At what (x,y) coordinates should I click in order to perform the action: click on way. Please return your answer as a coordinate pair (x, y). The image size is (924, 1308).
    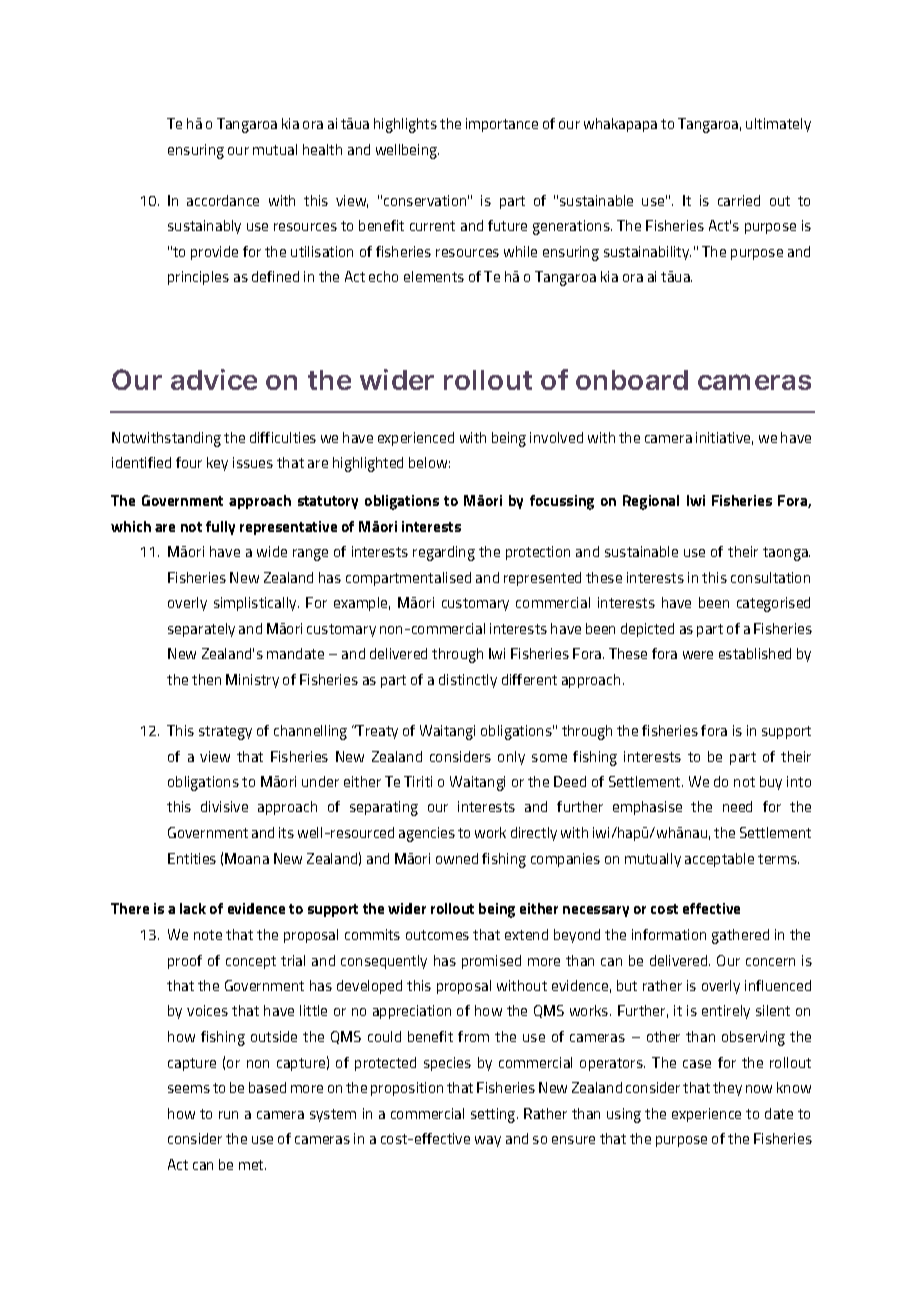
    Looking at the image, I should click on (488, 1141).
